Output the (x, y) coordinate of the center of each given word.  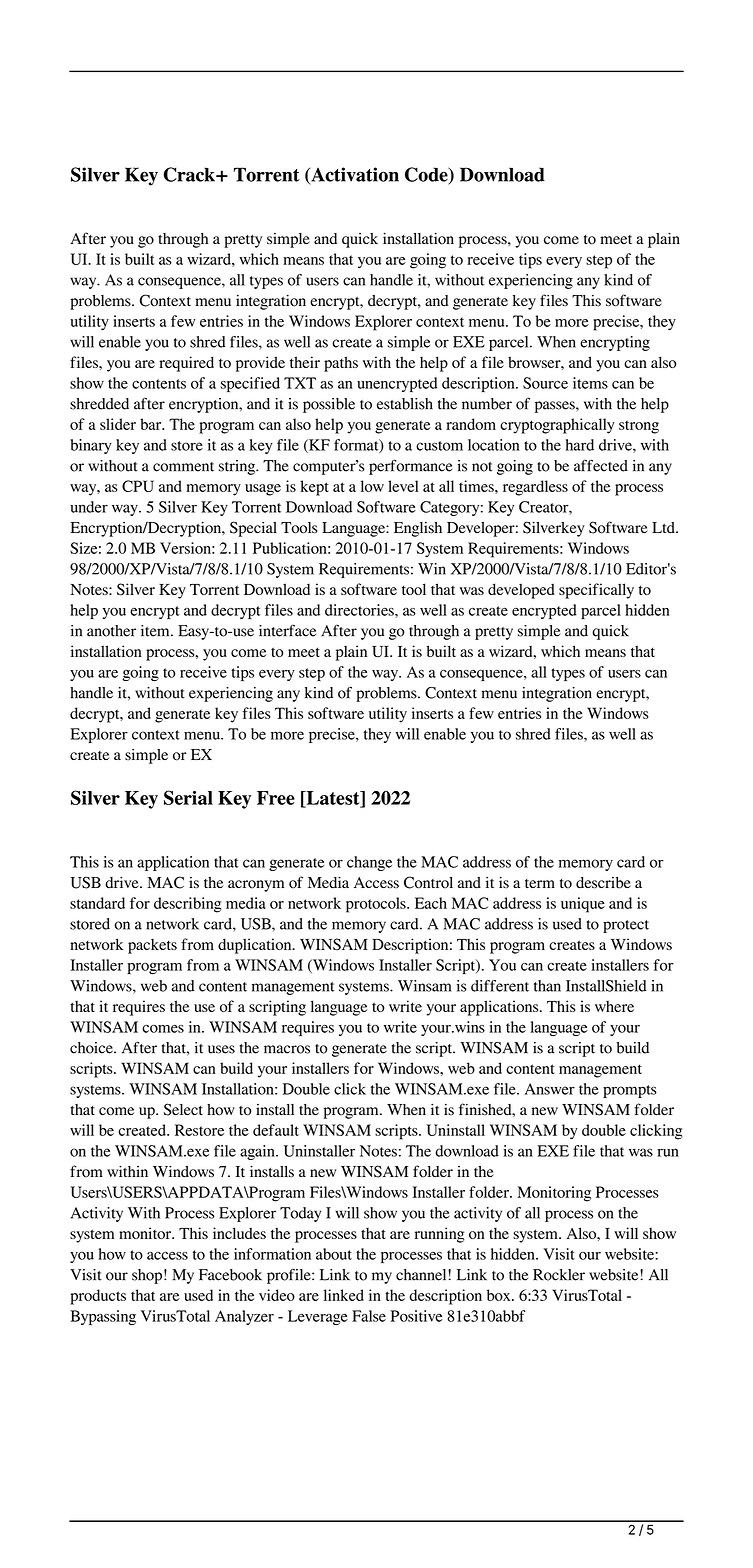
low (372, 486)
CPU (138, 486)
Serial (188, 797)
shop (147, 1276)
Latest (333, 799)
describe (603, 883)
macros (287, 1049)
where (614, 1006)
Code (427, 175)
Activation (354, 175)
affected (601, 465)
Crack (190, 174)
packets (152, 946)
